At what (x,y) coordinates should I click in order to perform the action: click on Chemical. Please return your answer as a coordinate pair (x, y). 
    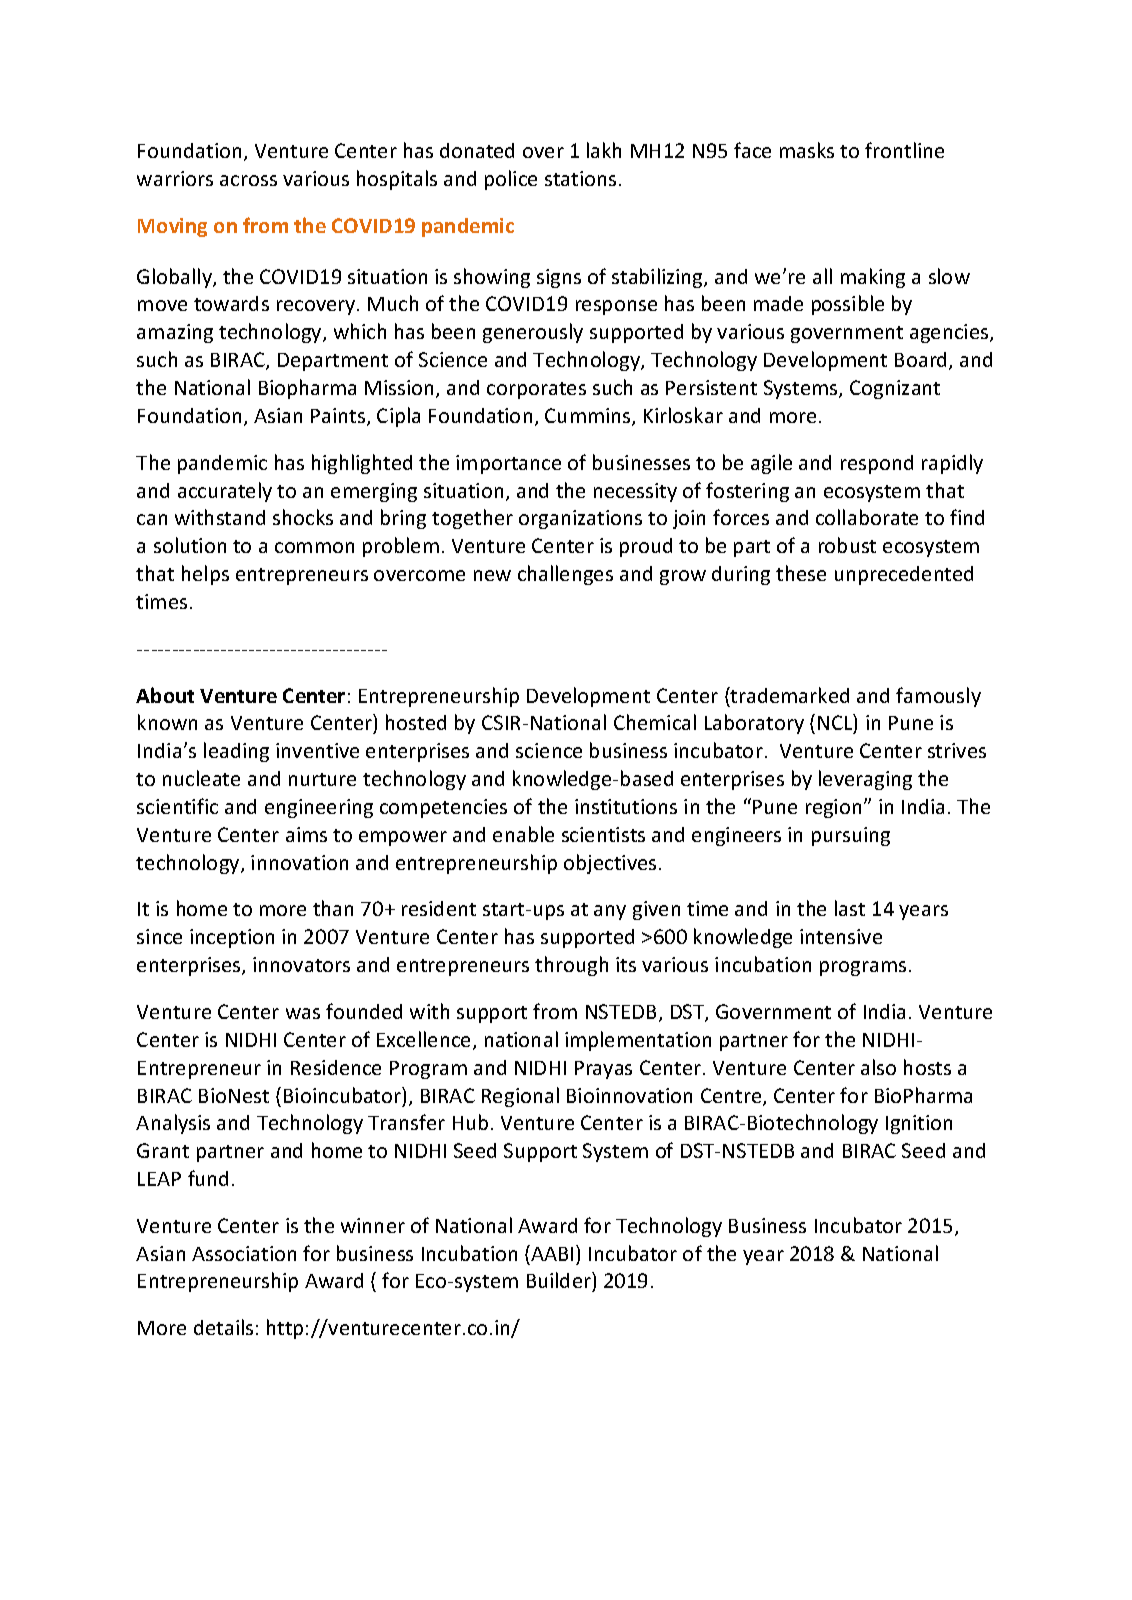
    Looking at the image, I should click on (655, 722).
